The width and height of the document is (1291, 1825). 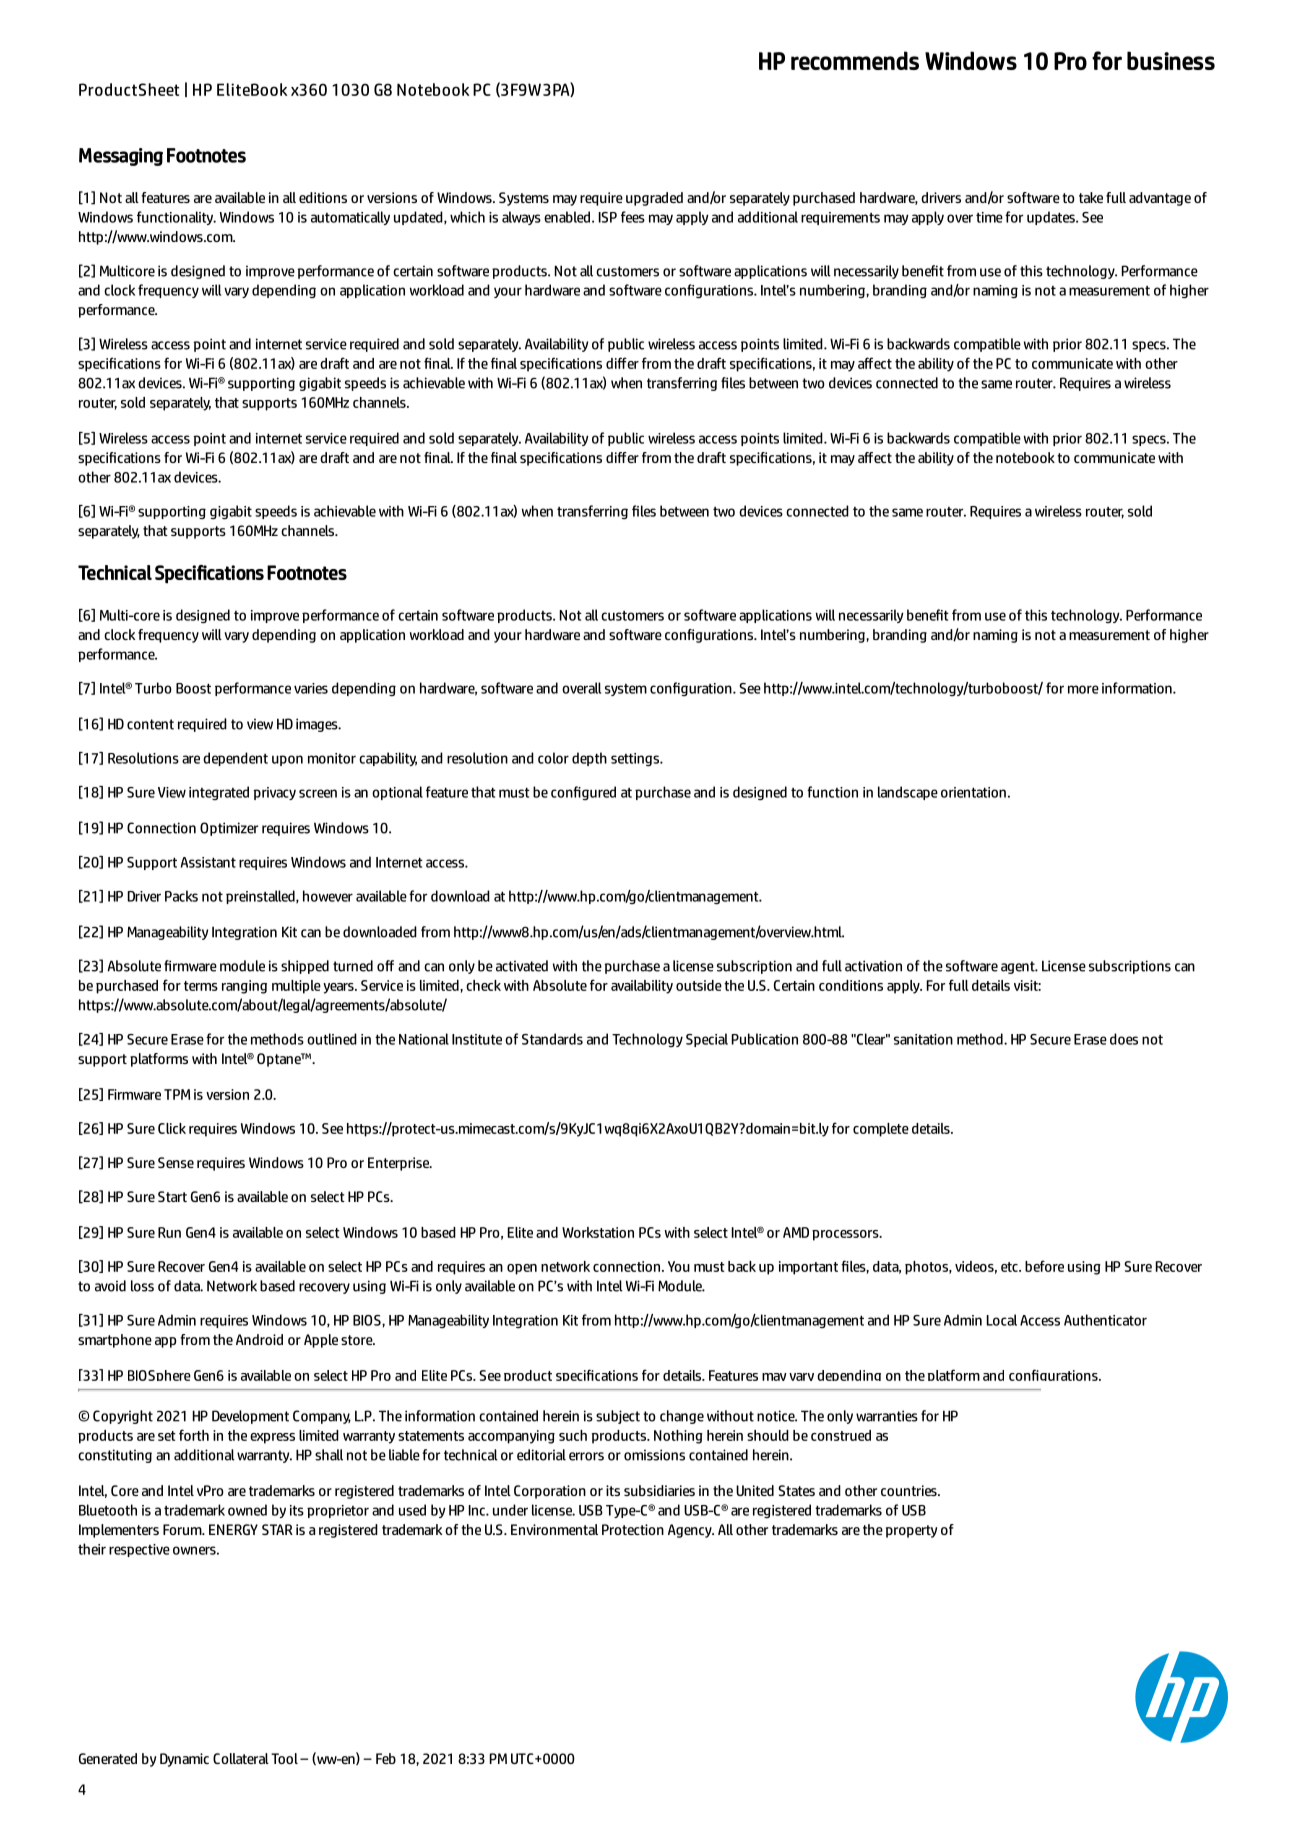 I want to click on outside, so click(x=699, y=985).
